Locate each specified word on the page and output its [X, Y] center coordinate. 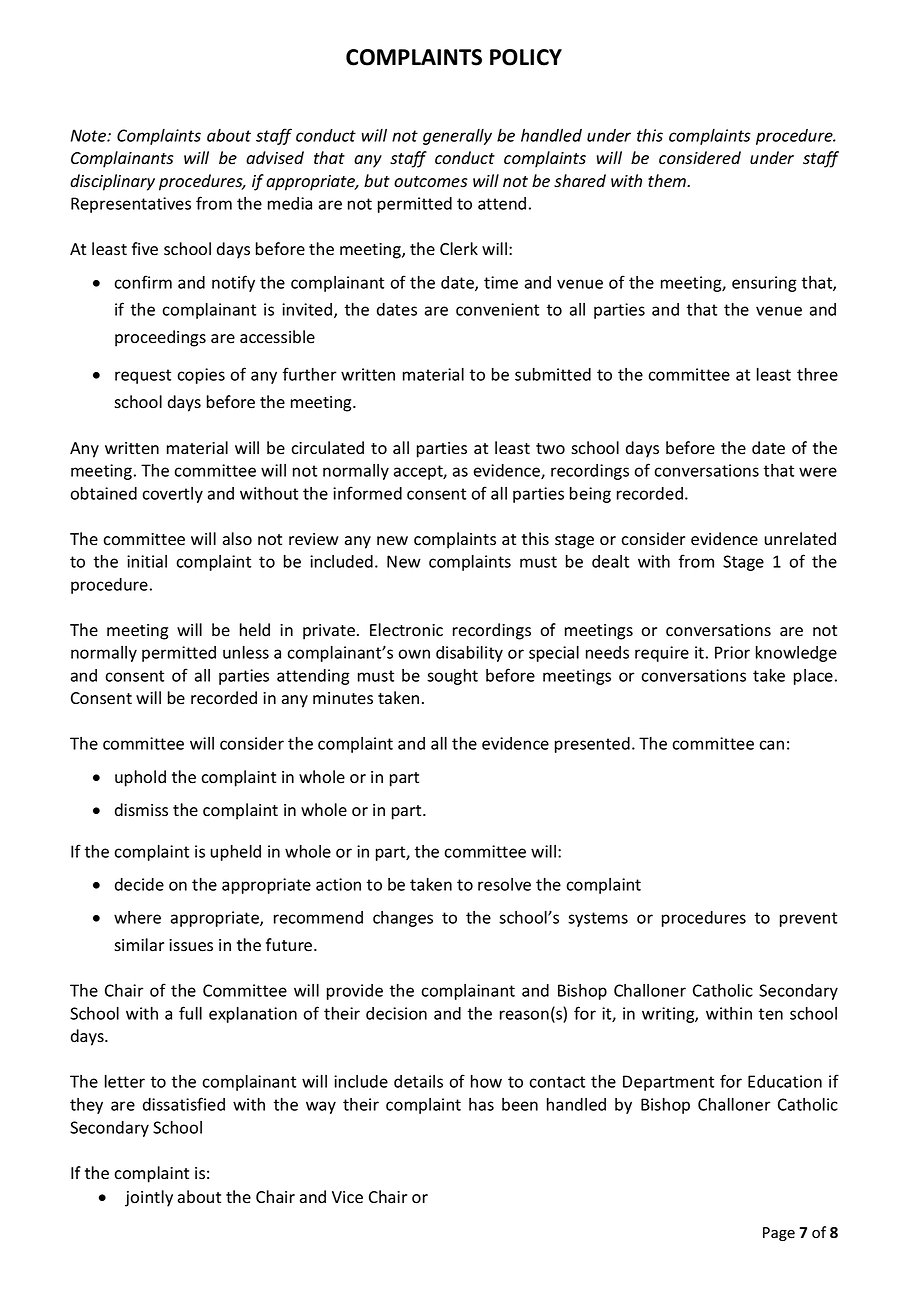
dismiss [141, 810]
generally [457, 137]
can [771, 745]
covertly [172, 495]
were [818, 472]
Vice [347, 1197]
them [668, 181]
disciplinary [112, 182]
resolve [504, 884]
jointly [149, 1198]
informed [367, 493]
